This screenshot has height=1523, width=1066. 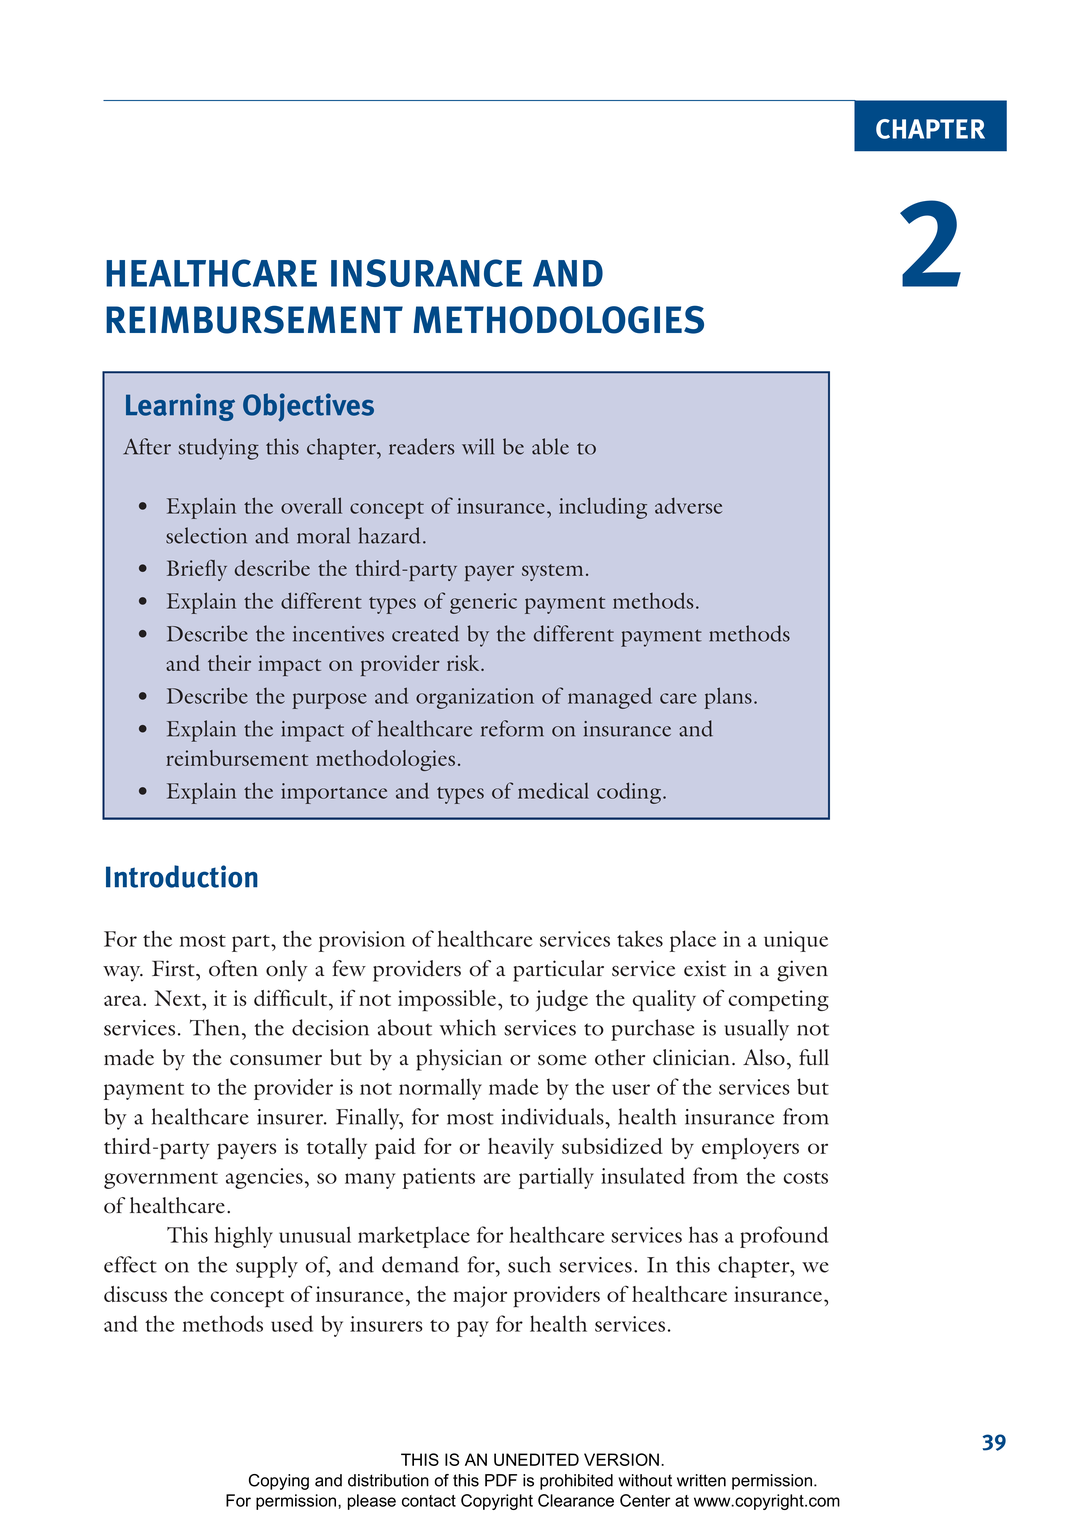 I want to click on Introduction, so click(x=182, y=876).
